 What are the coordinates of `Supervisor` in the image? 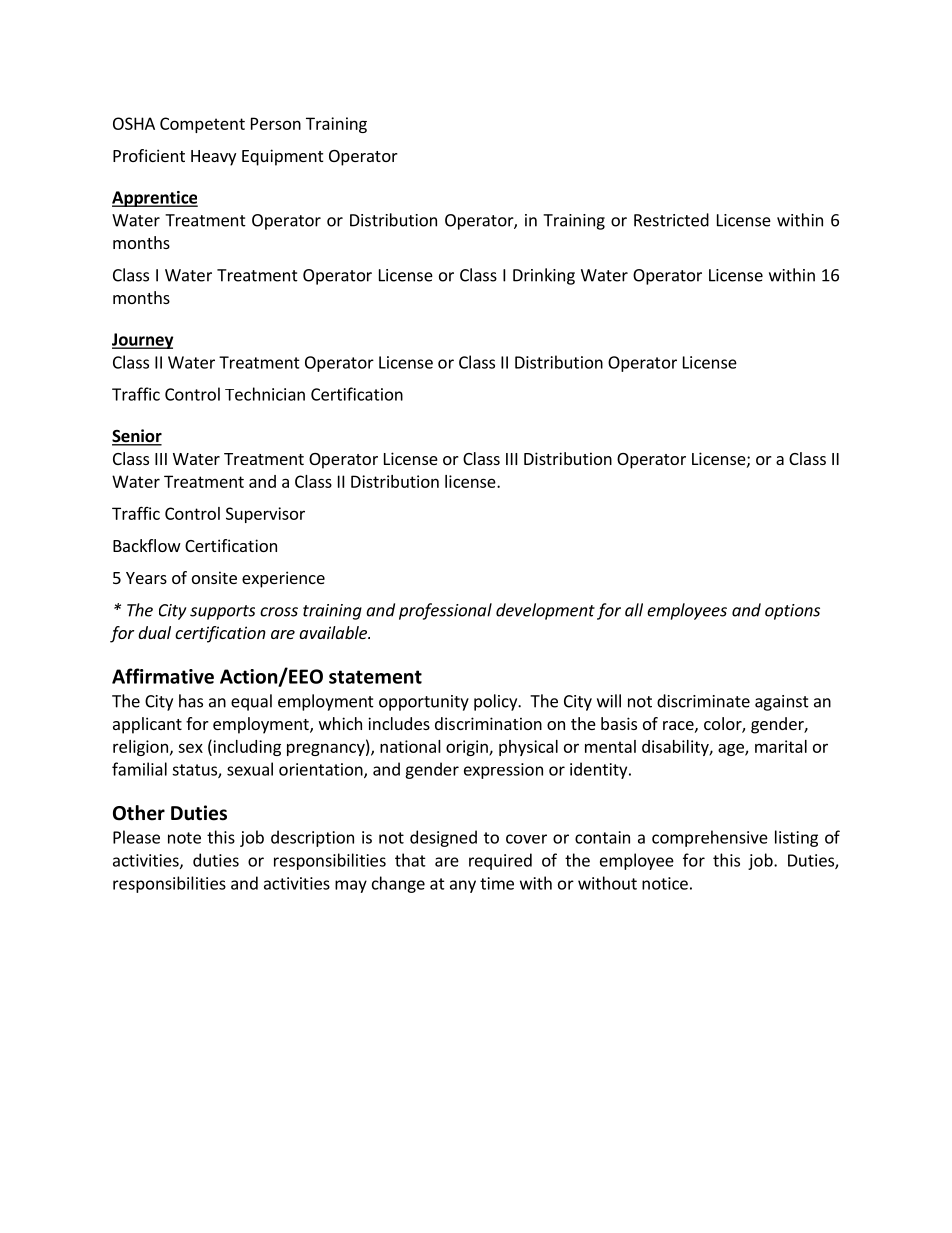 It's located at (265, 515).
